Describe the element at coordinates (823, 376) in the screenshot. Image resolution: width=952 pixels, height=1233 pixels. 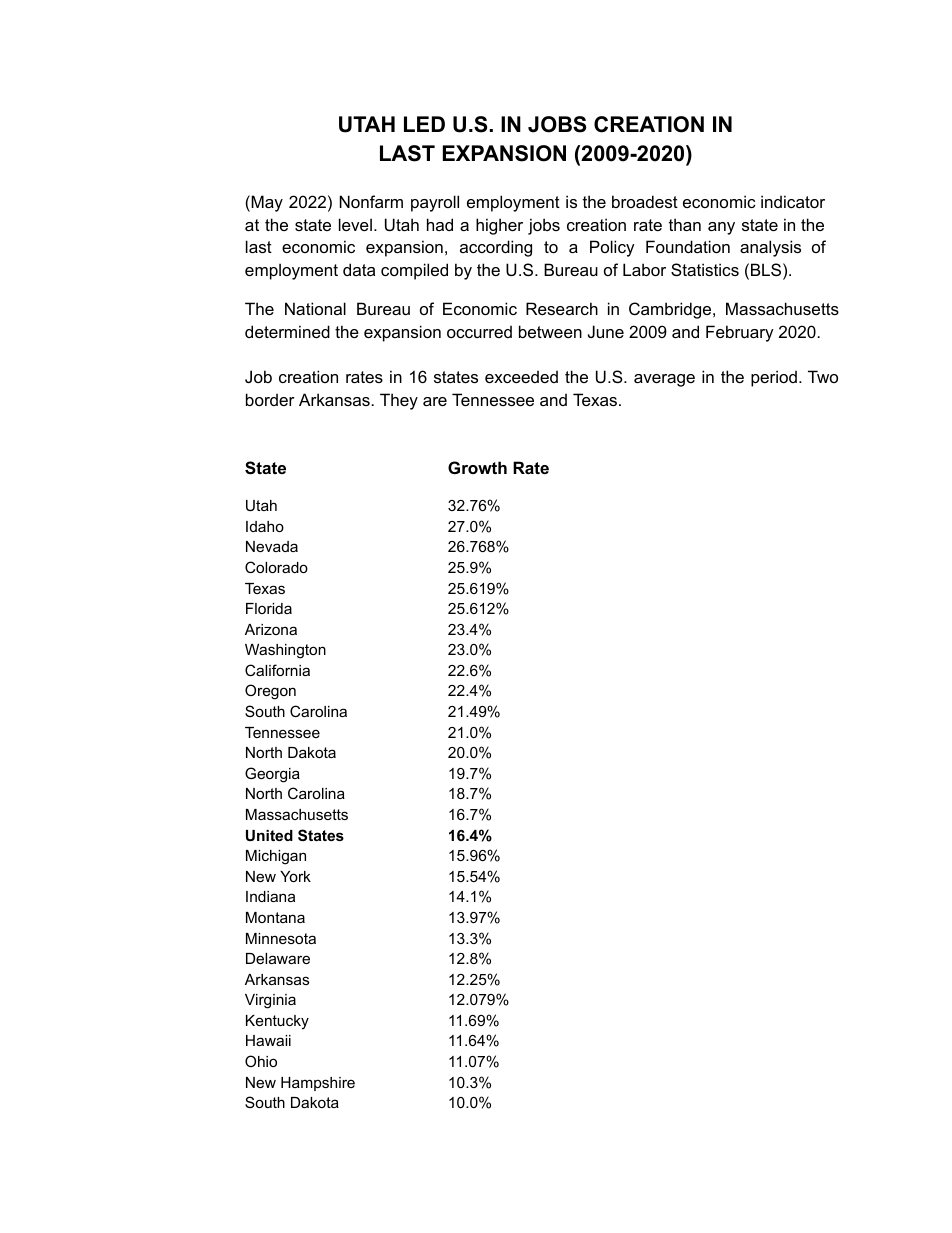
I see `Two` at that location.
